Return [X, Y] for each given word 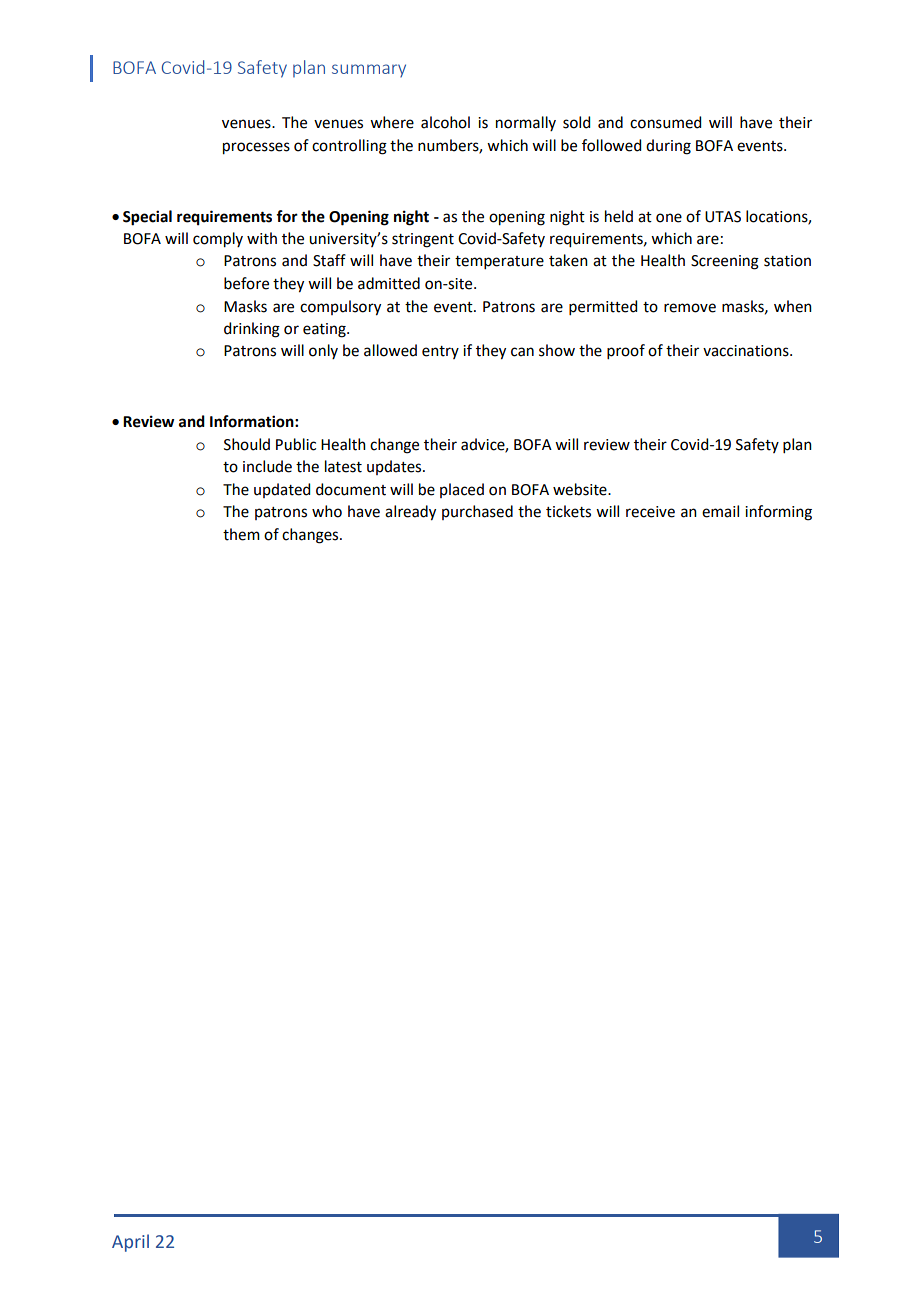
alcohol [445, 122]
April [130, 1243]
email [720, 511]
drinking [252, 330]
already [410, 513]
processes [256, 148]
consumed [665, 122]
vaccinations [747, 351]
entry [440, 352]
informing [778, 513]
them [241, 534]
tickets [568, 511]
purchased [477, 512]
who [327, 511]
